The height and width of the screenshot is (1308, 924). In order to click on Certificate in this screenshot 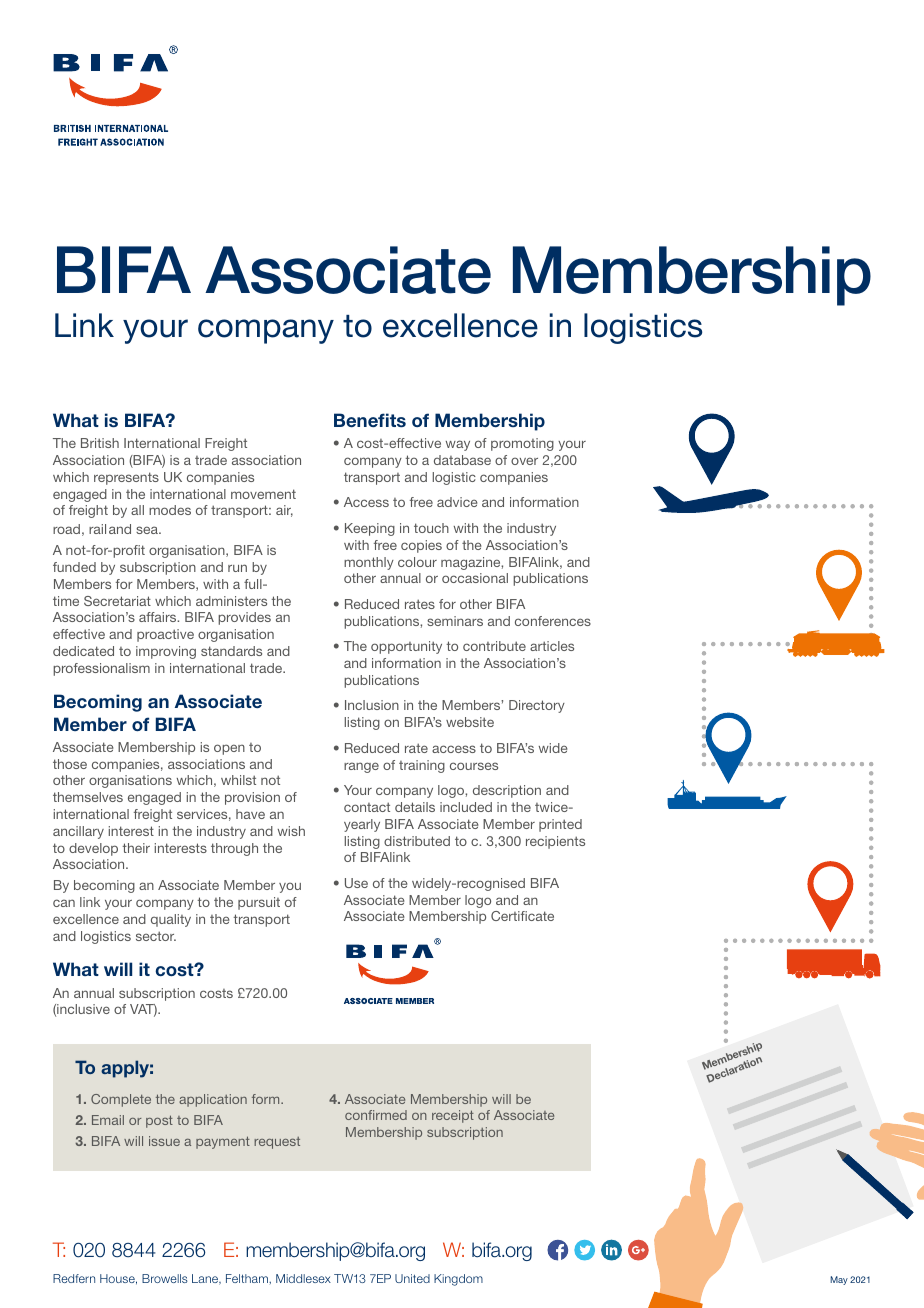, I will do `click(522, 916)`.
